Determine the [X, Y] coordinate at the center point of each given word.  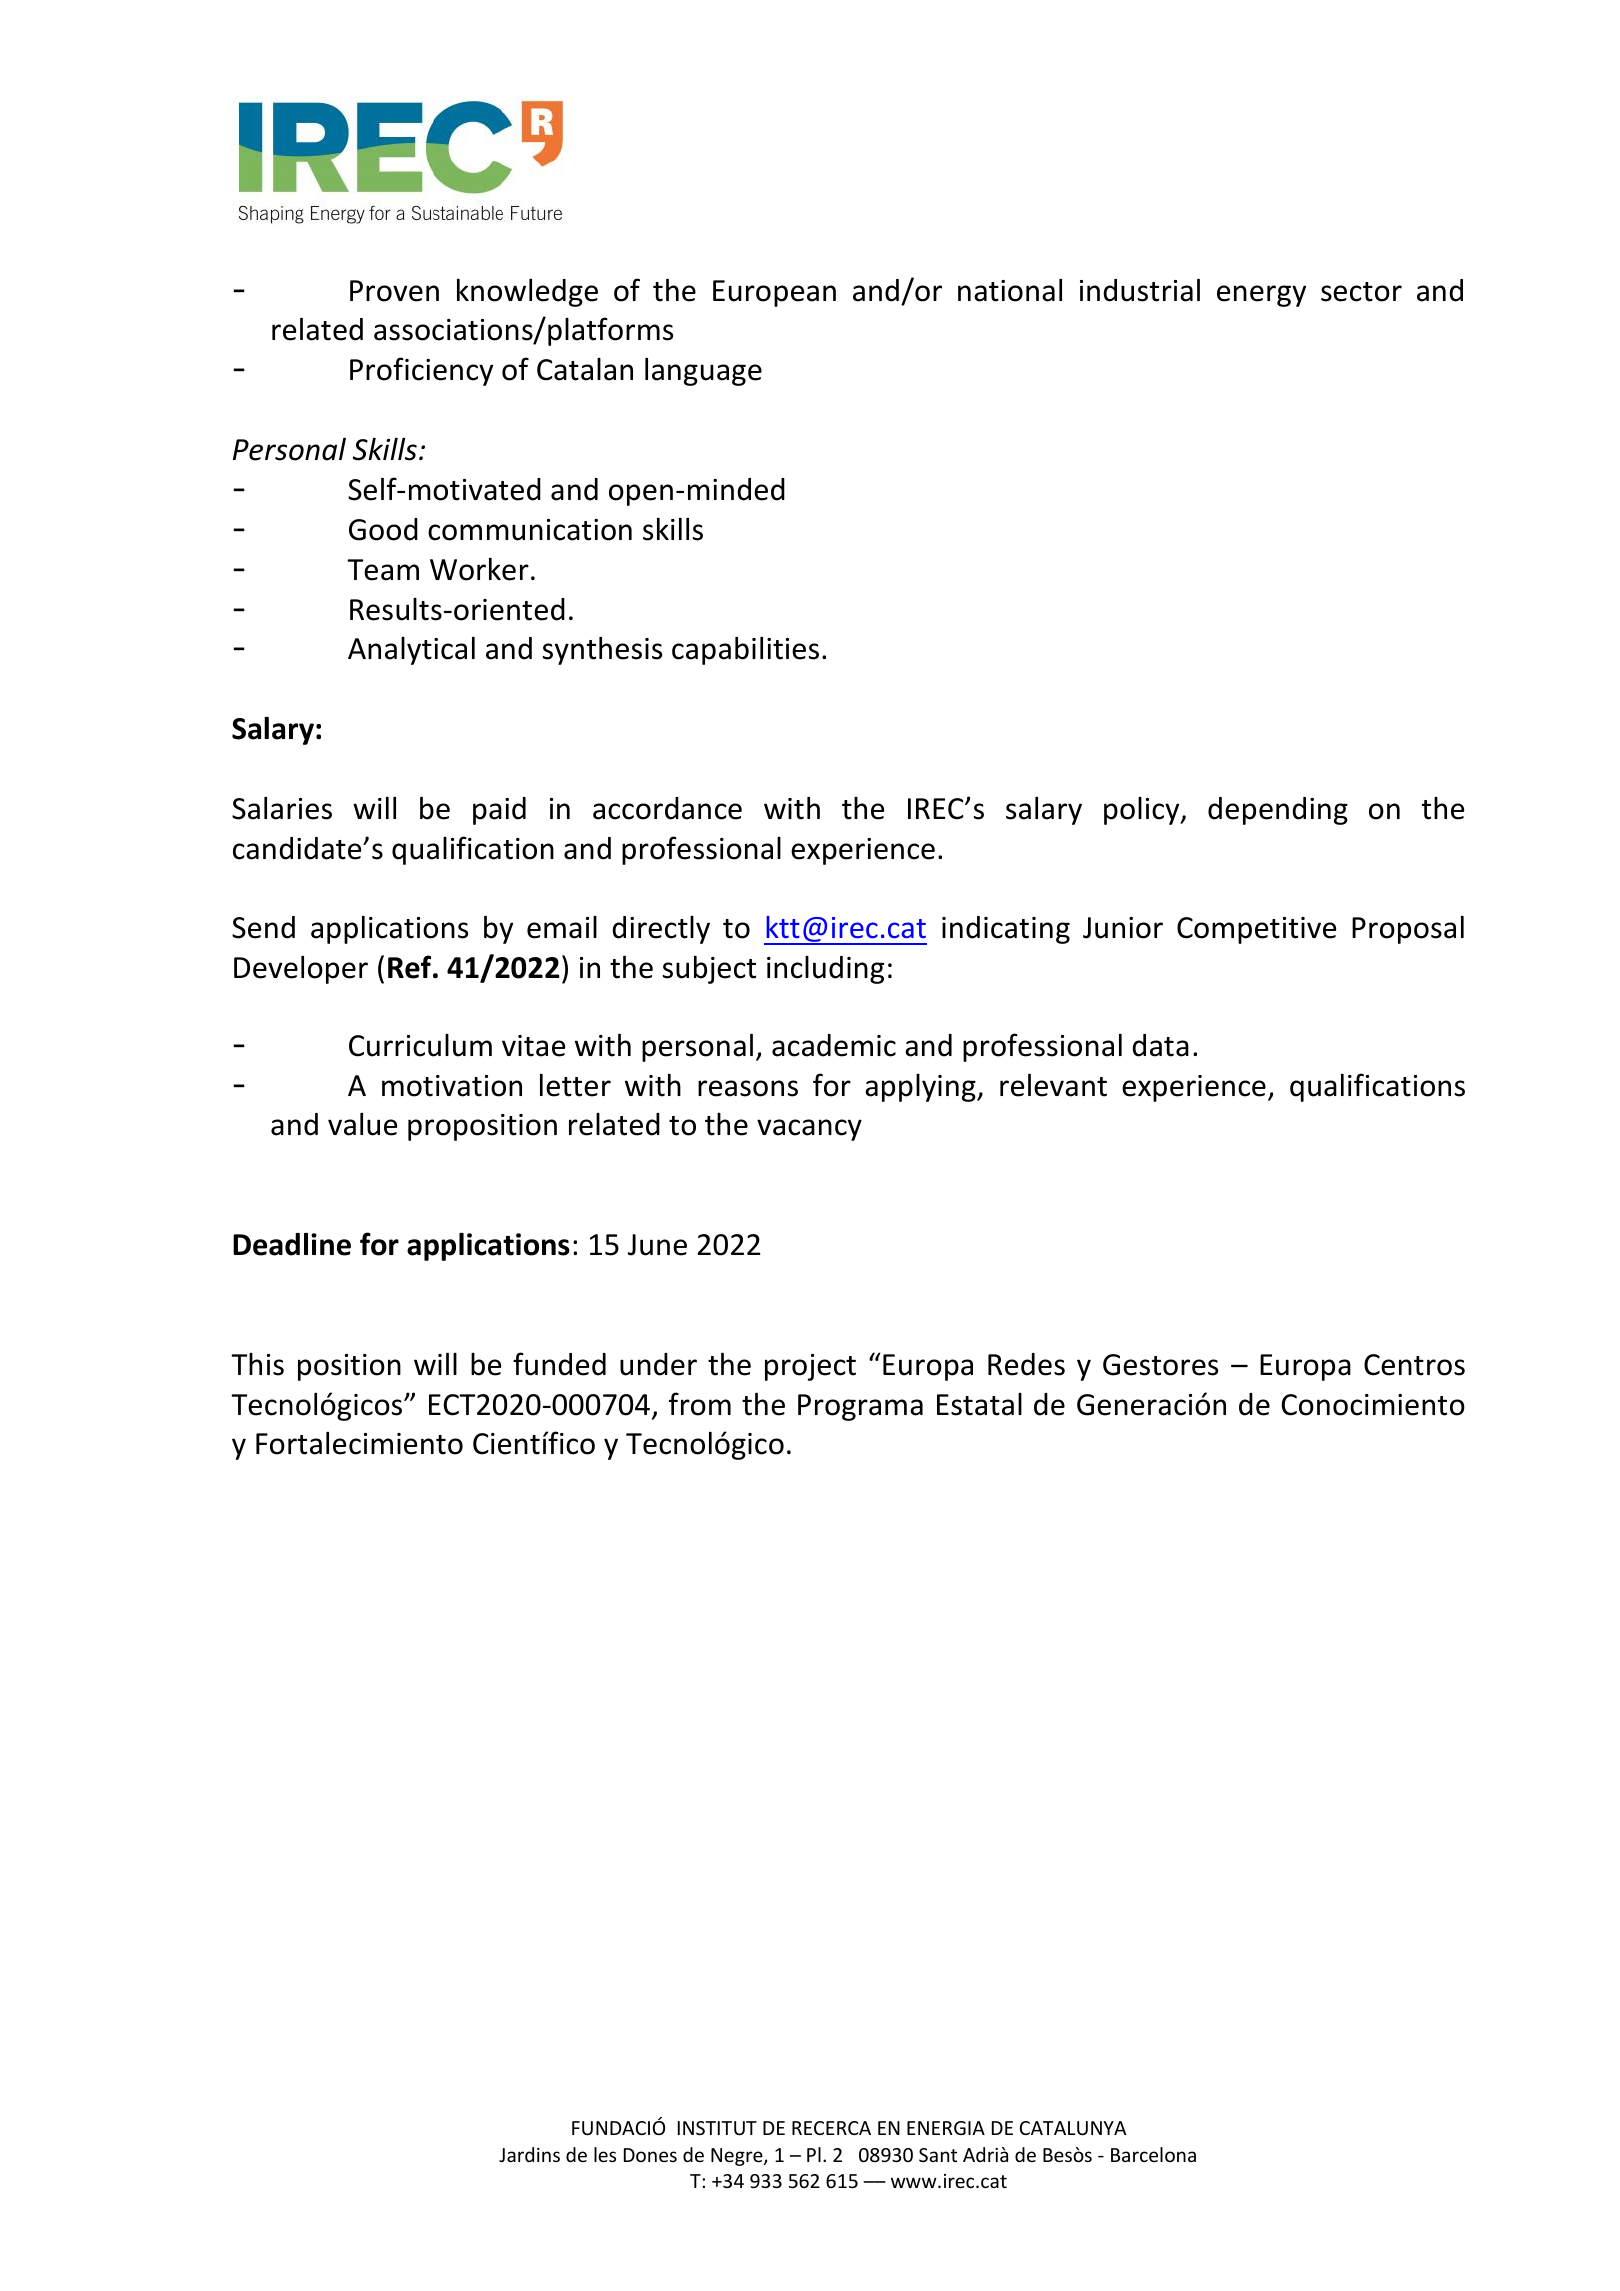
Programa [860, 1407]
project [810, 1367]
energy [1261, 296]
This [257, 1364]
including [825, 970]
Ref [411, 967]
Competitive [1256, 930]
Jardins [529, 2154]
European [774, 293]
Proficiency [421, 371]
